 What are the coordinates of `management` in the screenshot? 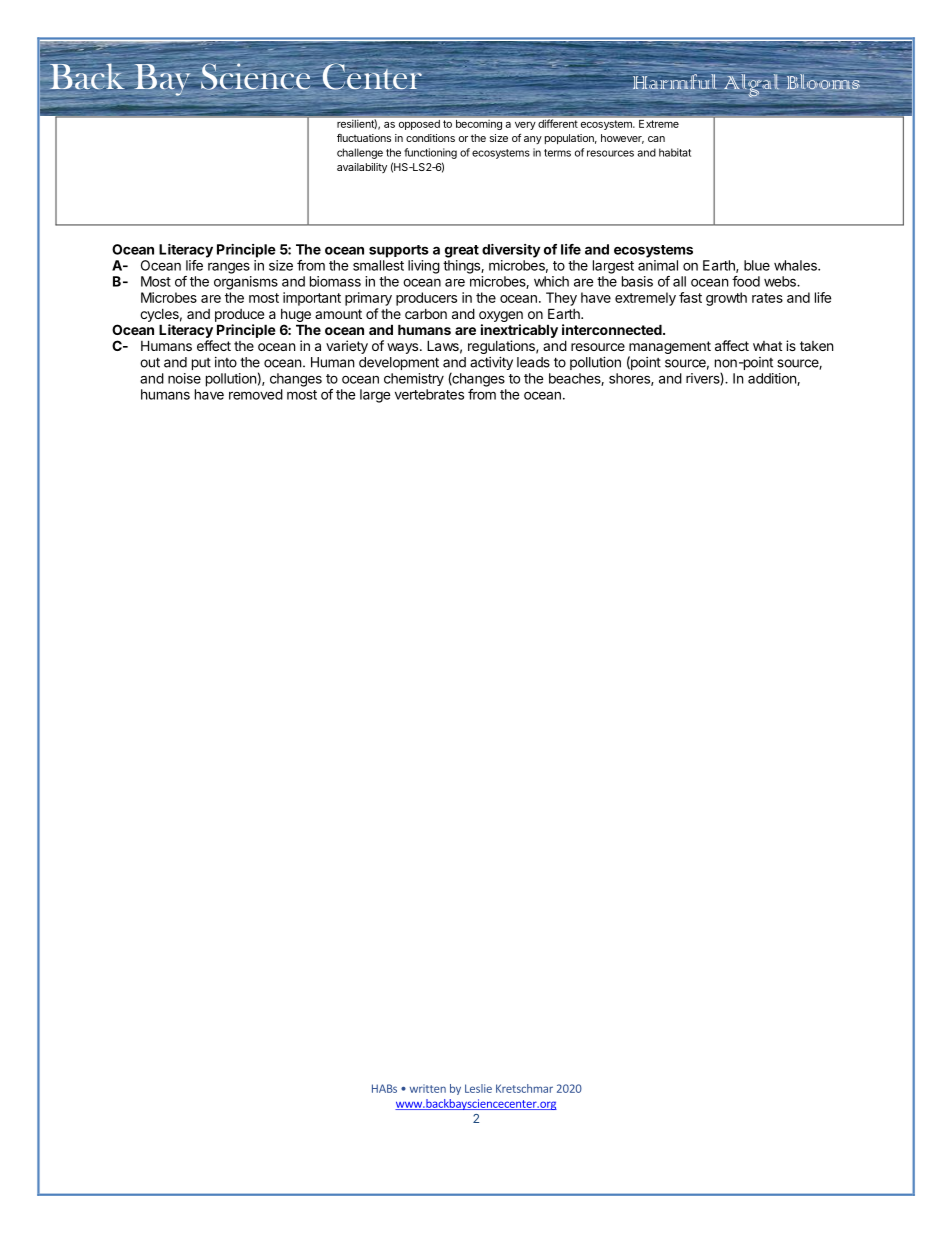 It's located at (669, 349).
